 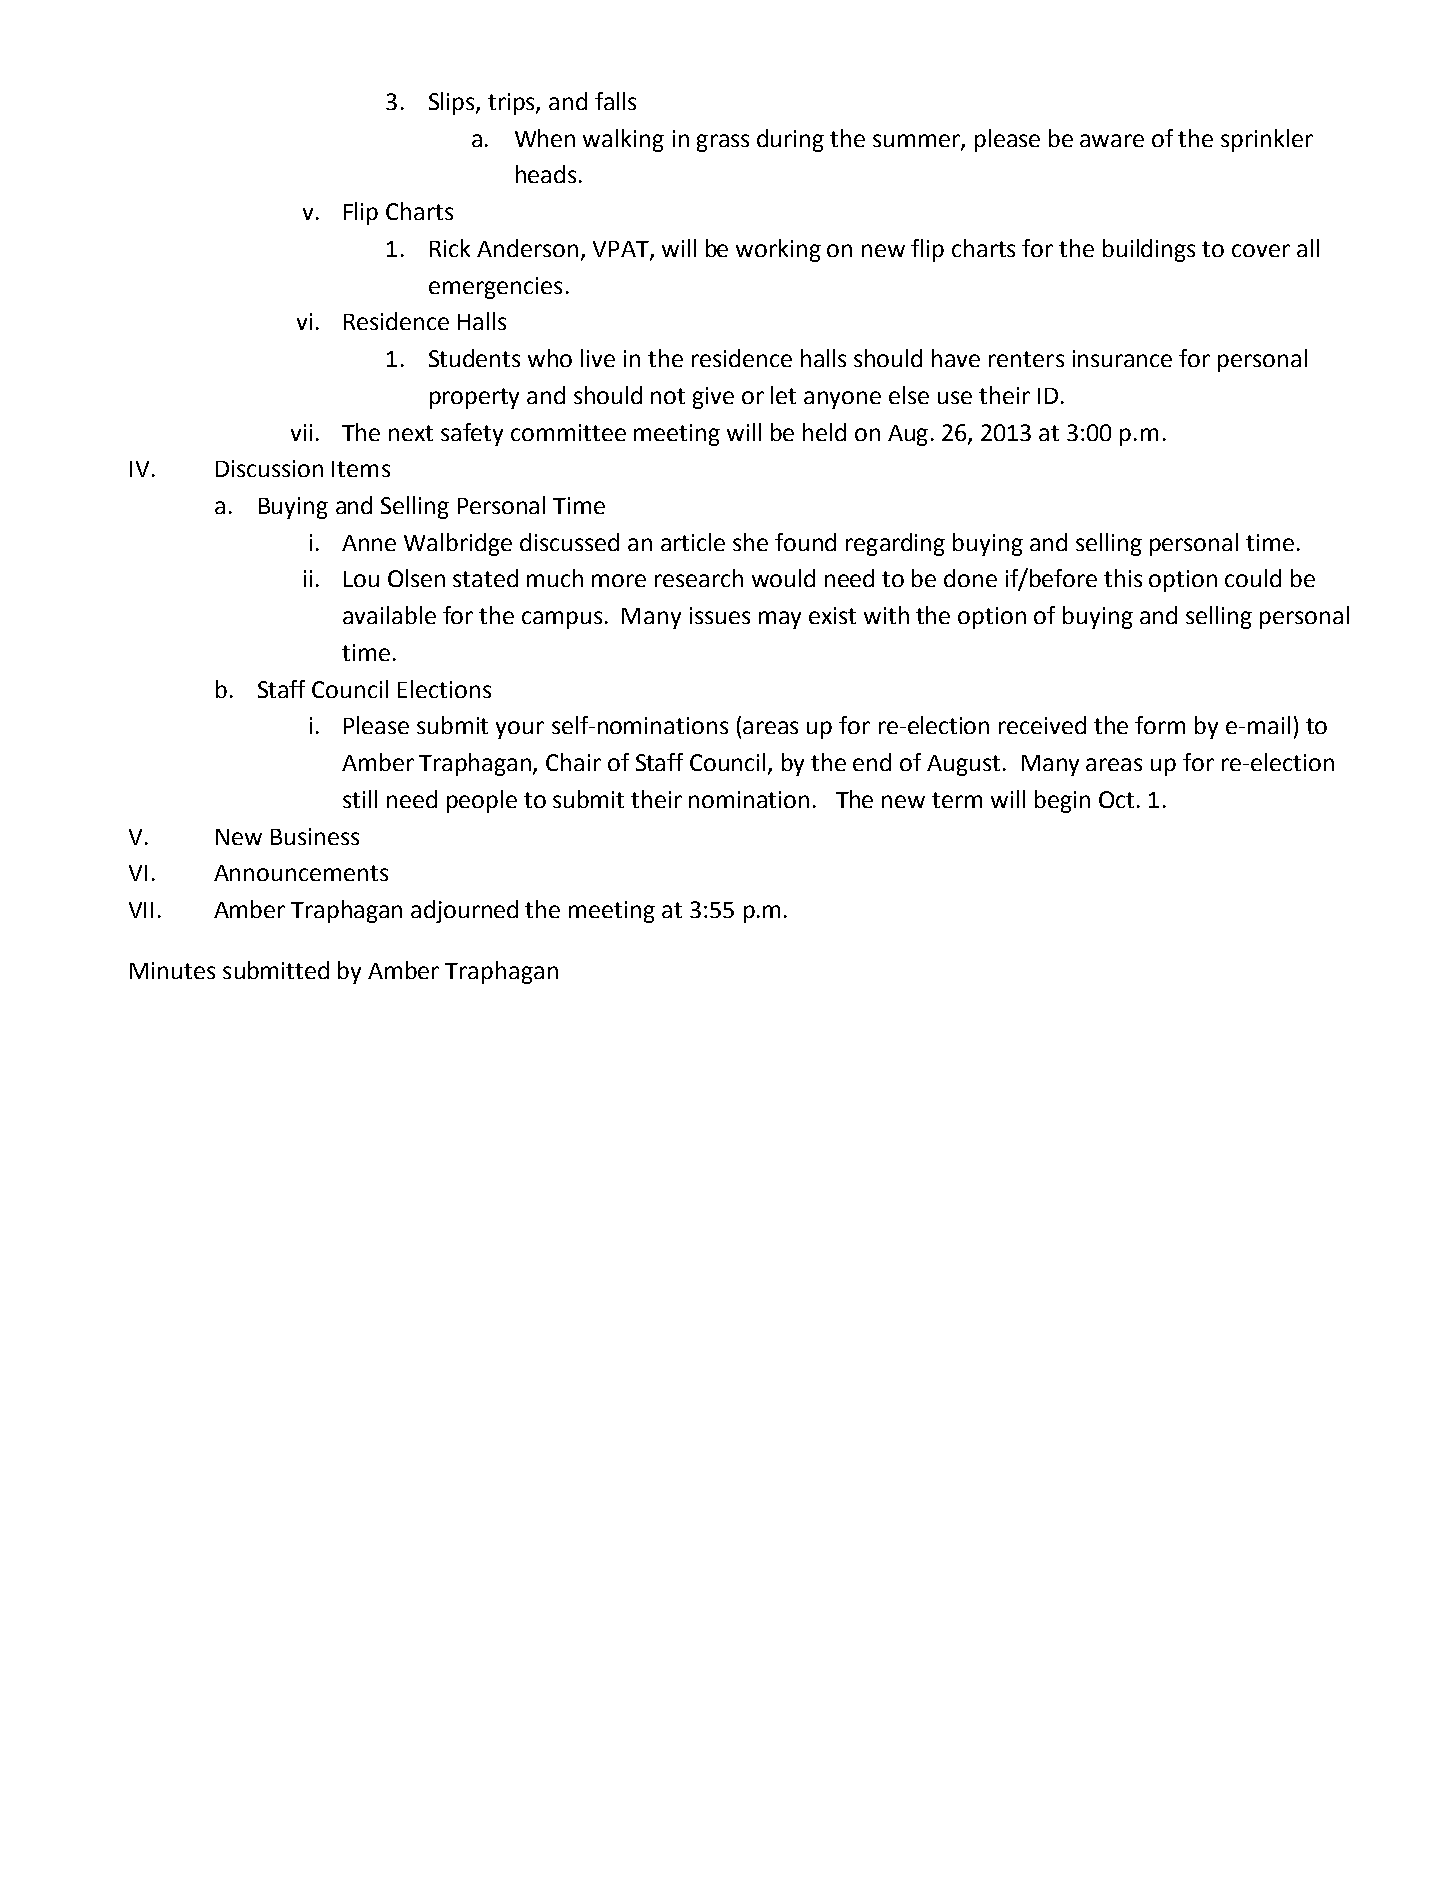 I want to click on issues, so click(x=720, y=615).
